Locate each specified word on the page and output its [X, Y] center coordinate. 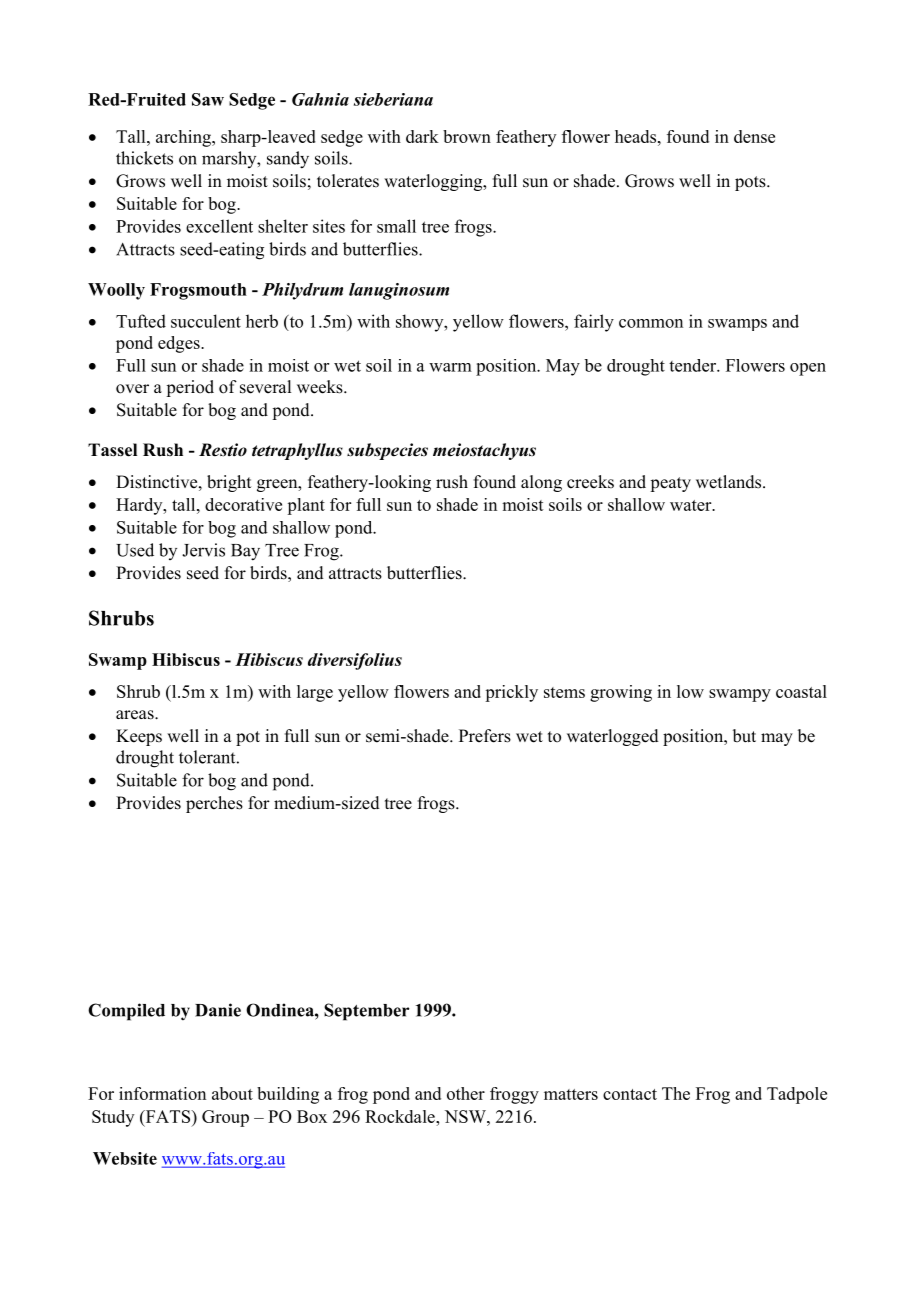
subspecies [387, 451]
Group [225, 1118]
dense [754, 136]
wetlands [730, 482]
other [466, 1093]
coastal [801, 691]
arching [184, 138]
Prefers [485, 736]
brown [467, 136]
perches [214, 804]
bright [229, 483]
